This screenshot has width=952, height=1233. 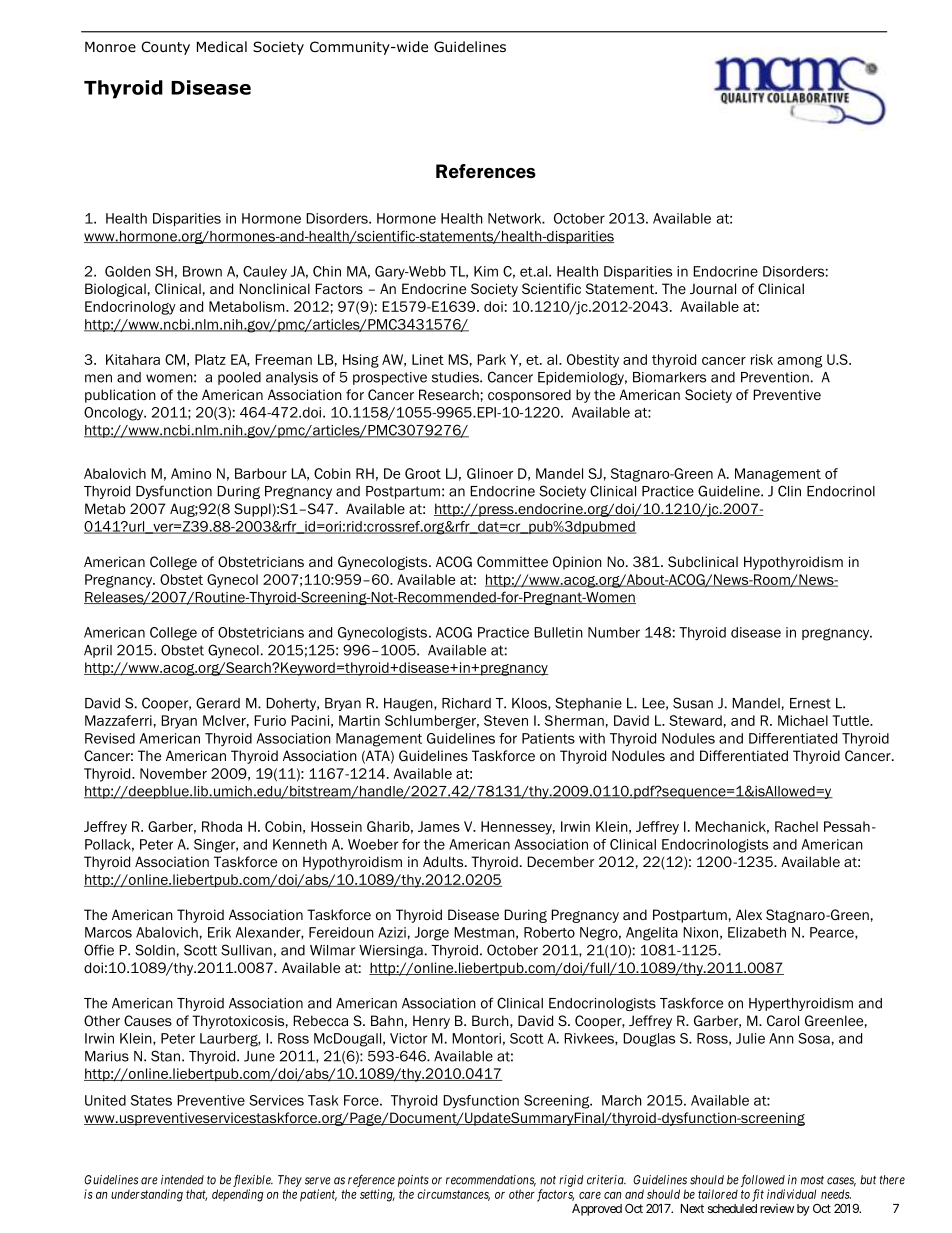 I want to click on Groot, so click(x=423, y=473).
